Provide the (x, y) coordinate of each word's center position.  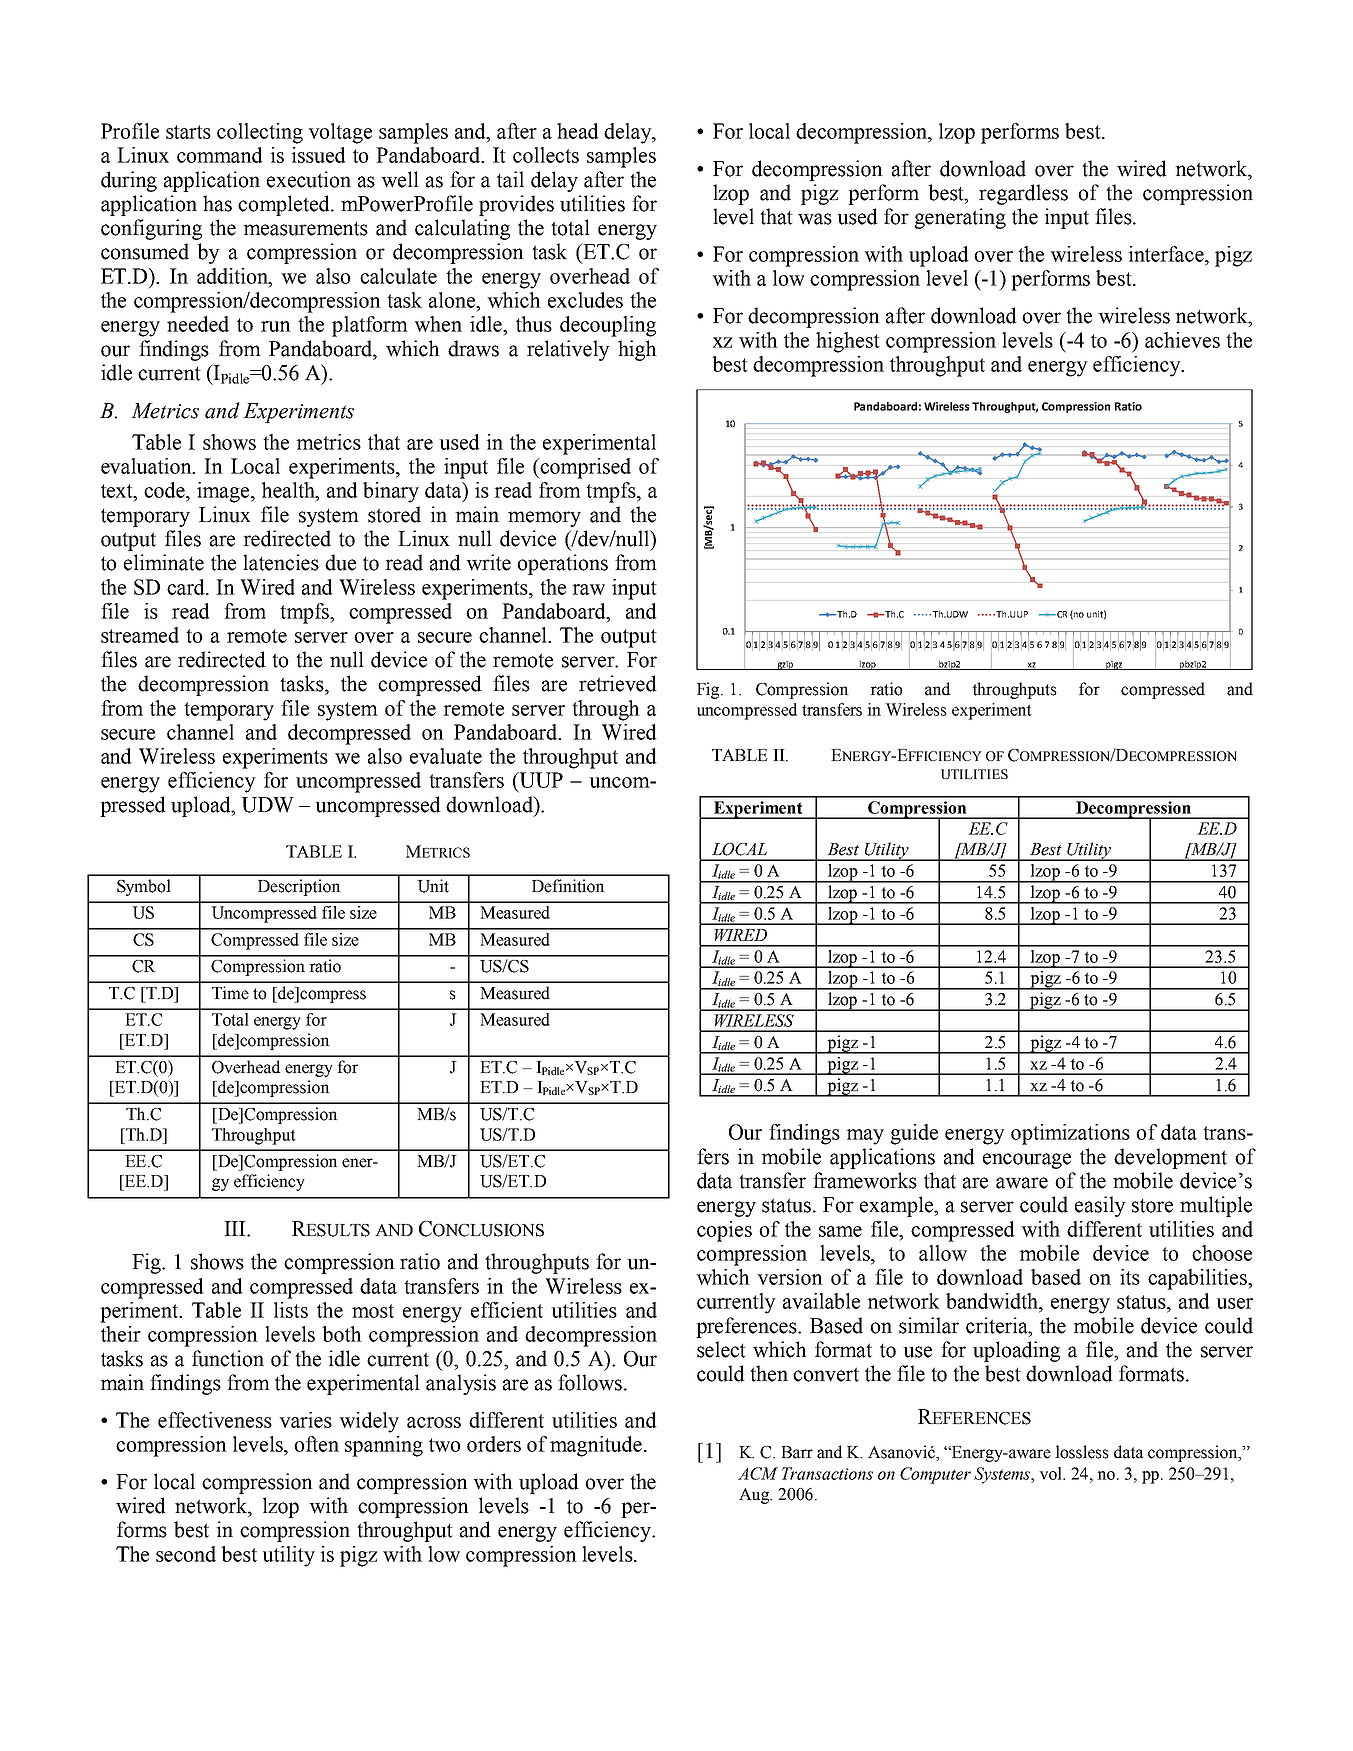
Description (299, 887)
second (186, 1554)
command (220, 155)
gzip (785, 665)
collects (546, 155)
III (236, 1228)
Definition (568, 886)
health (289, 490)
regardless (1023, 194)
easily (1100, 1206)
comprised (584, 468)
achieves (1182, 340)
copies (724, 1231)
